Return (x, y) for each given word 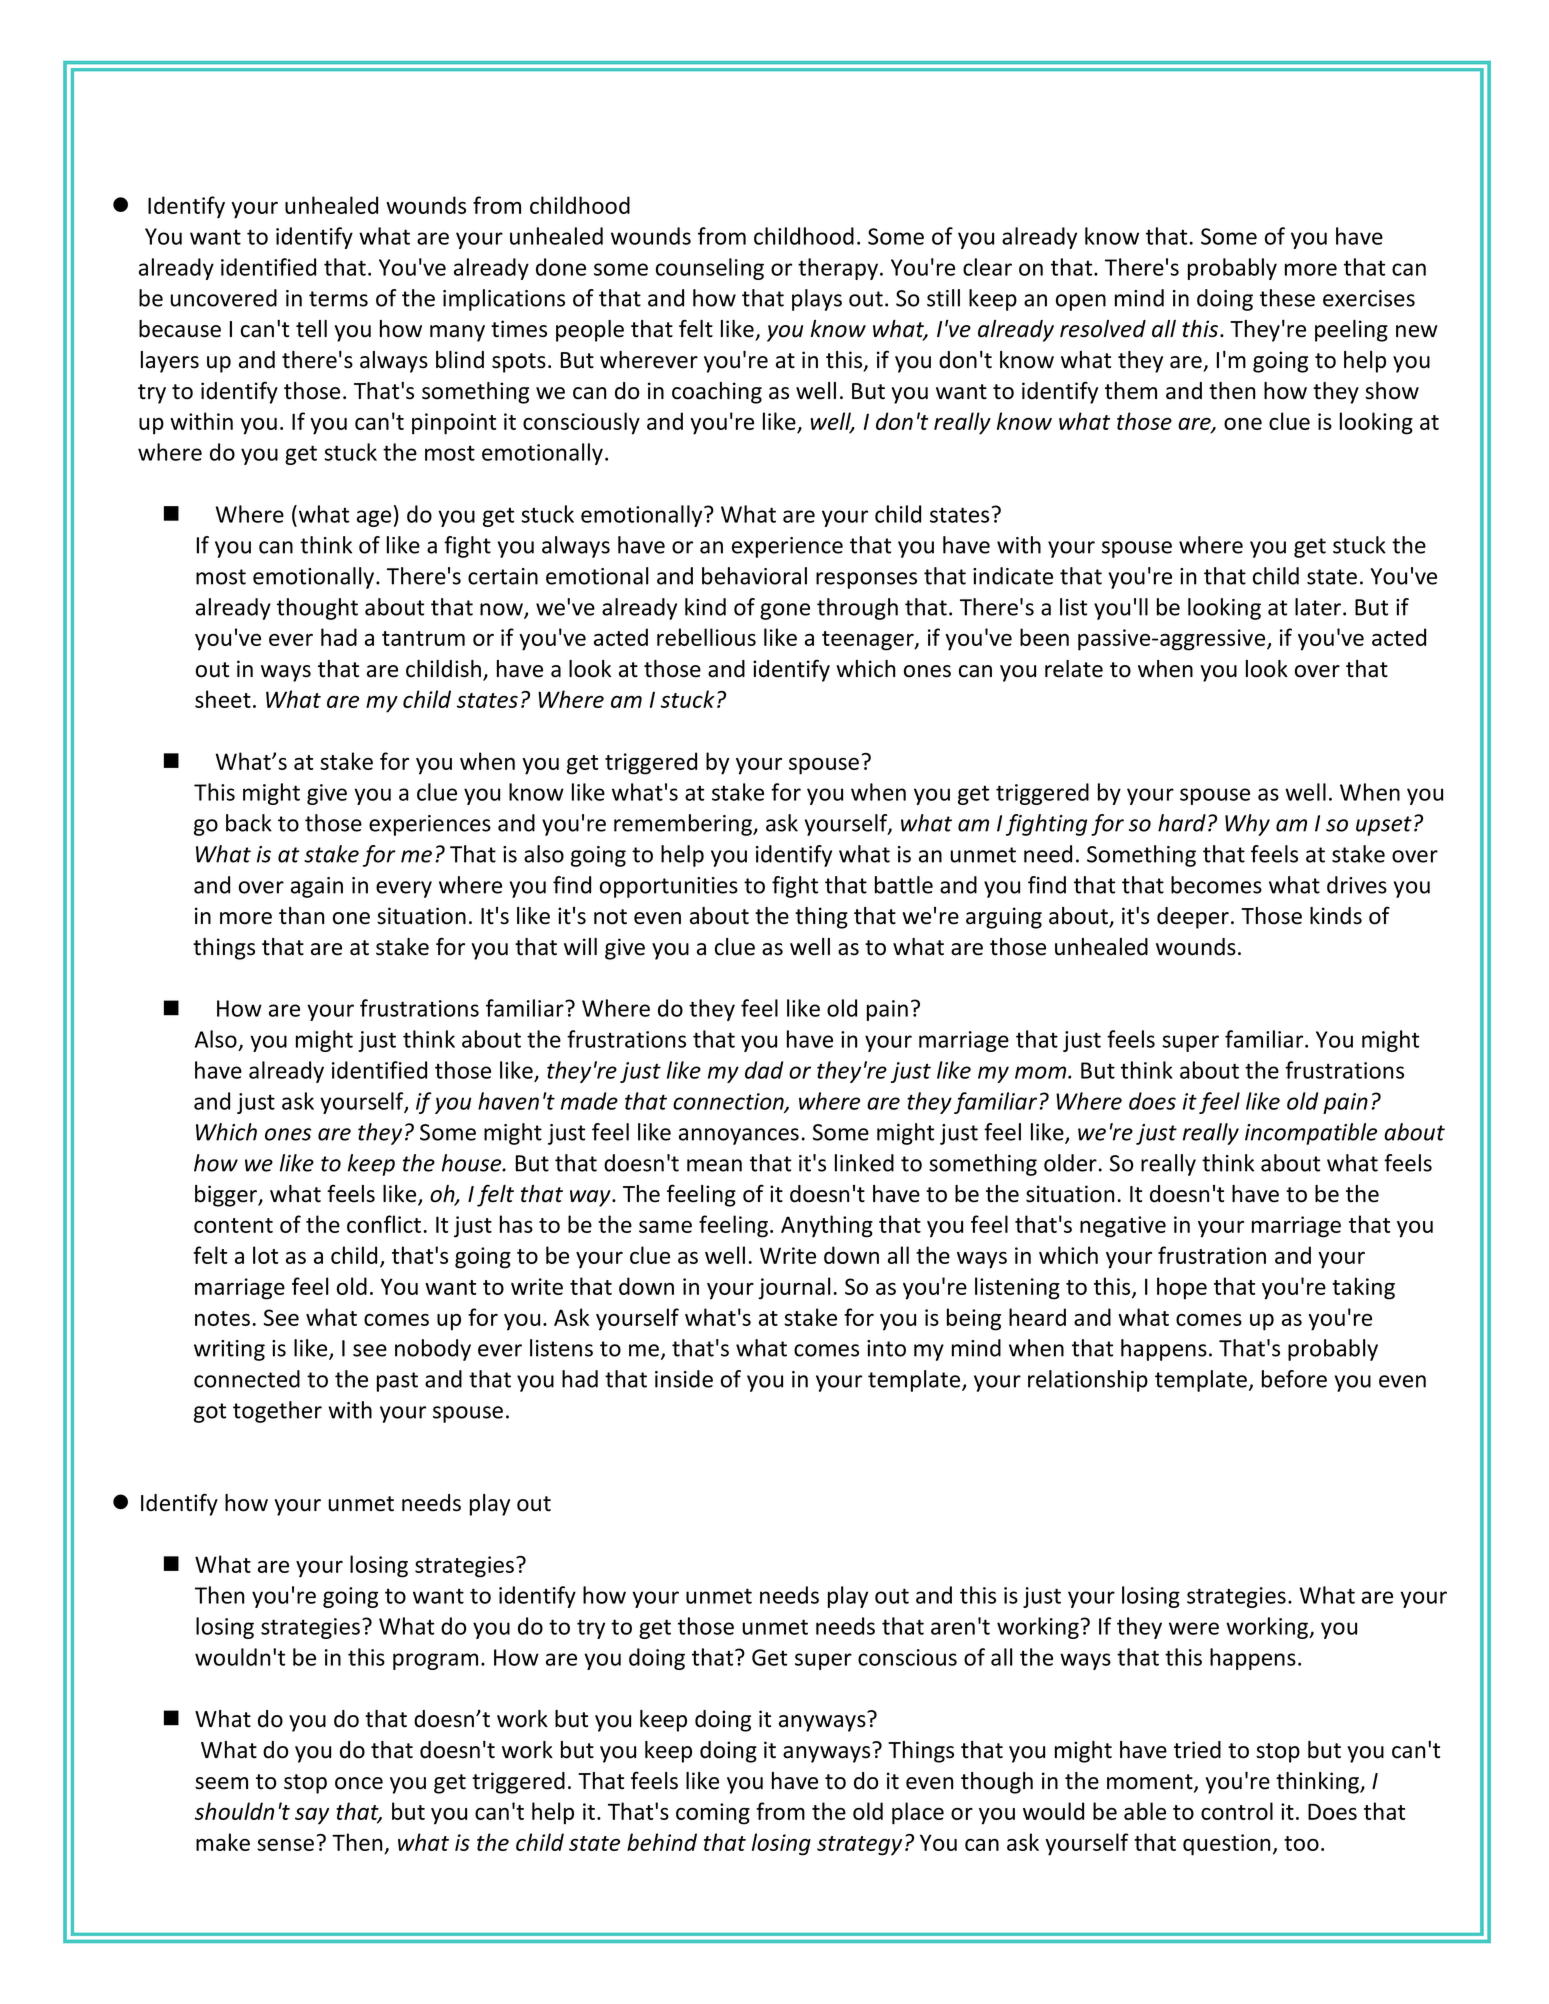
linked (864, 1163)
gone (785, 611)
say (312, 1816)
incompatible (1311, 1134)
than (301, 916)
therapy (839, 269)
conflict (384, 1224)
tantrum (423, 638)
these (1287, 298)
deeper (1193, 918)
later (1319, 607)
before (1294, 1379)
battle (904, 885)
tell (311, 329)
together (277, 1412)
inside (684, 1379)
